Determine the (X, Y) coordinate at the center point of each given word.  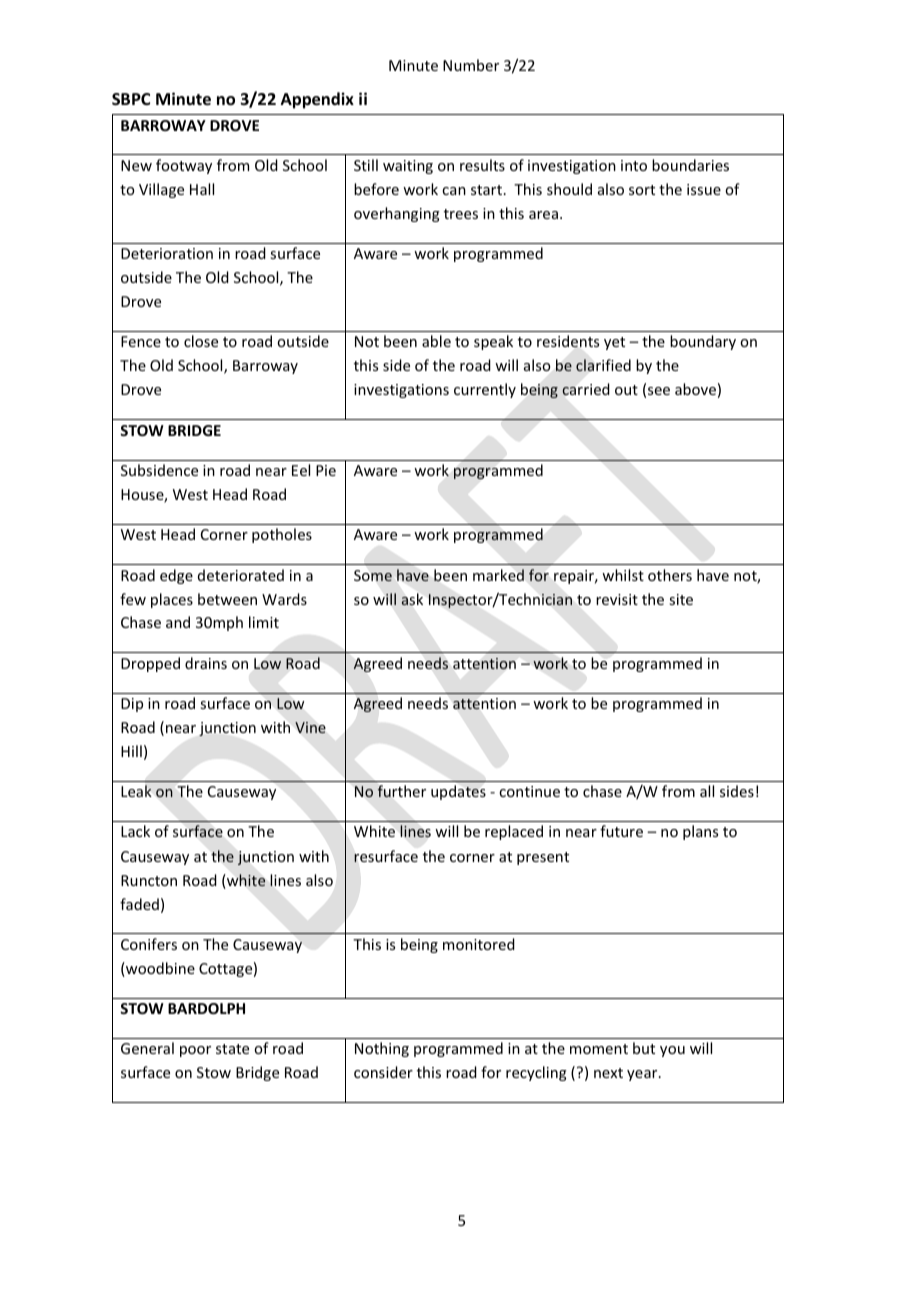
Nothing (382, 1049)
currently (485, 390)
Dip (132, 705)
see (659, 391)
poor (195, 1051)
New (136, 165)
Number (471, 65)
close (201, 341)
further (401, 791)
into (634, 165)
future (621, 831)
